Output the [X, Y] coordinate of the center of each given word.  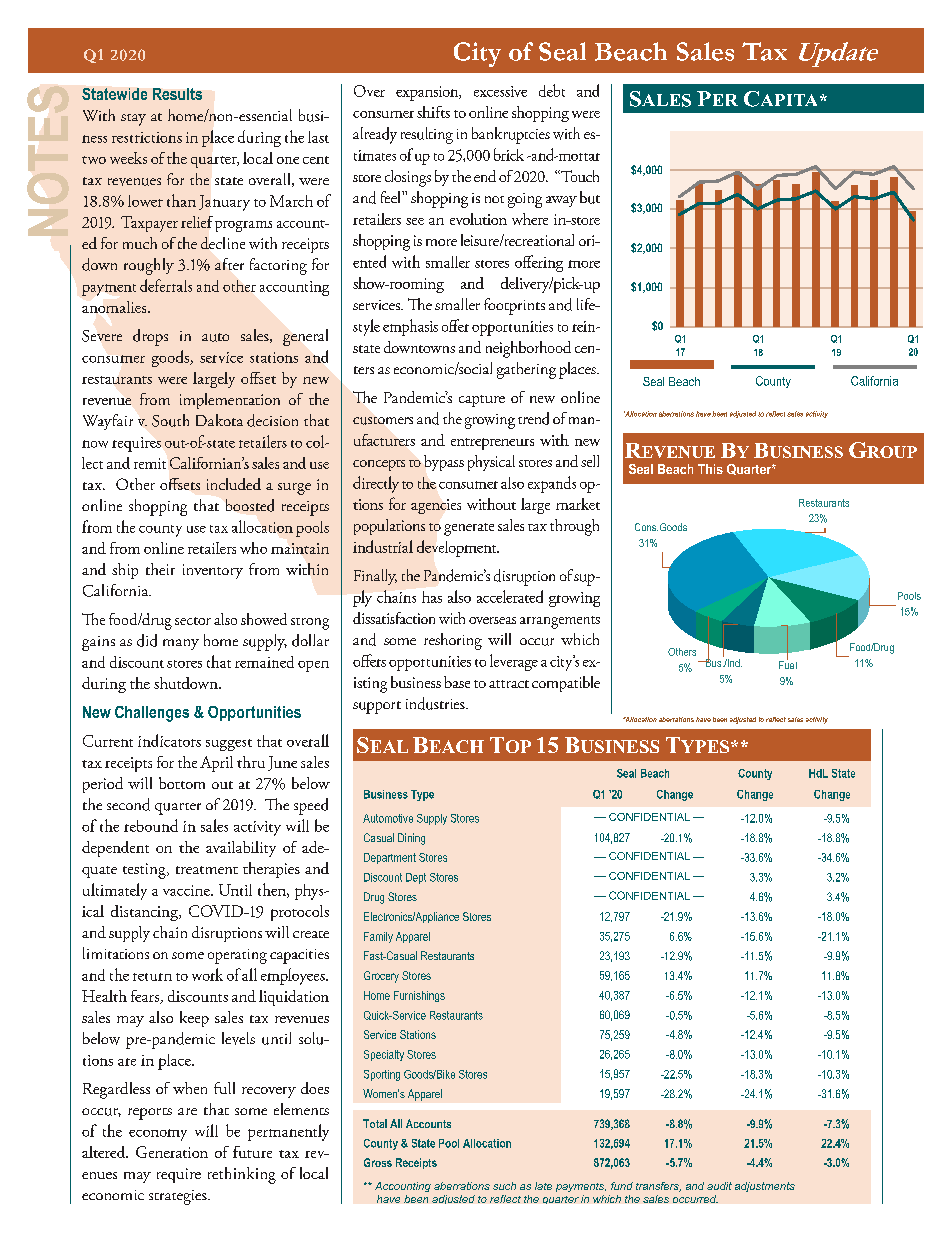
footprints [514, 306]
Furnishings [419, 996]
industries [436, 703]
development [458, 548]
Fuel [788, 664]
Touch [579, 176]
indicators [169, 740]
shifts [433, 112]
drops [150, 337]
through [574, 527]
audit [719, 1186]
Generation [172, 1152]
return [152, 977]
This [710, 469]
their [160, 569]
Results [177, 94]
